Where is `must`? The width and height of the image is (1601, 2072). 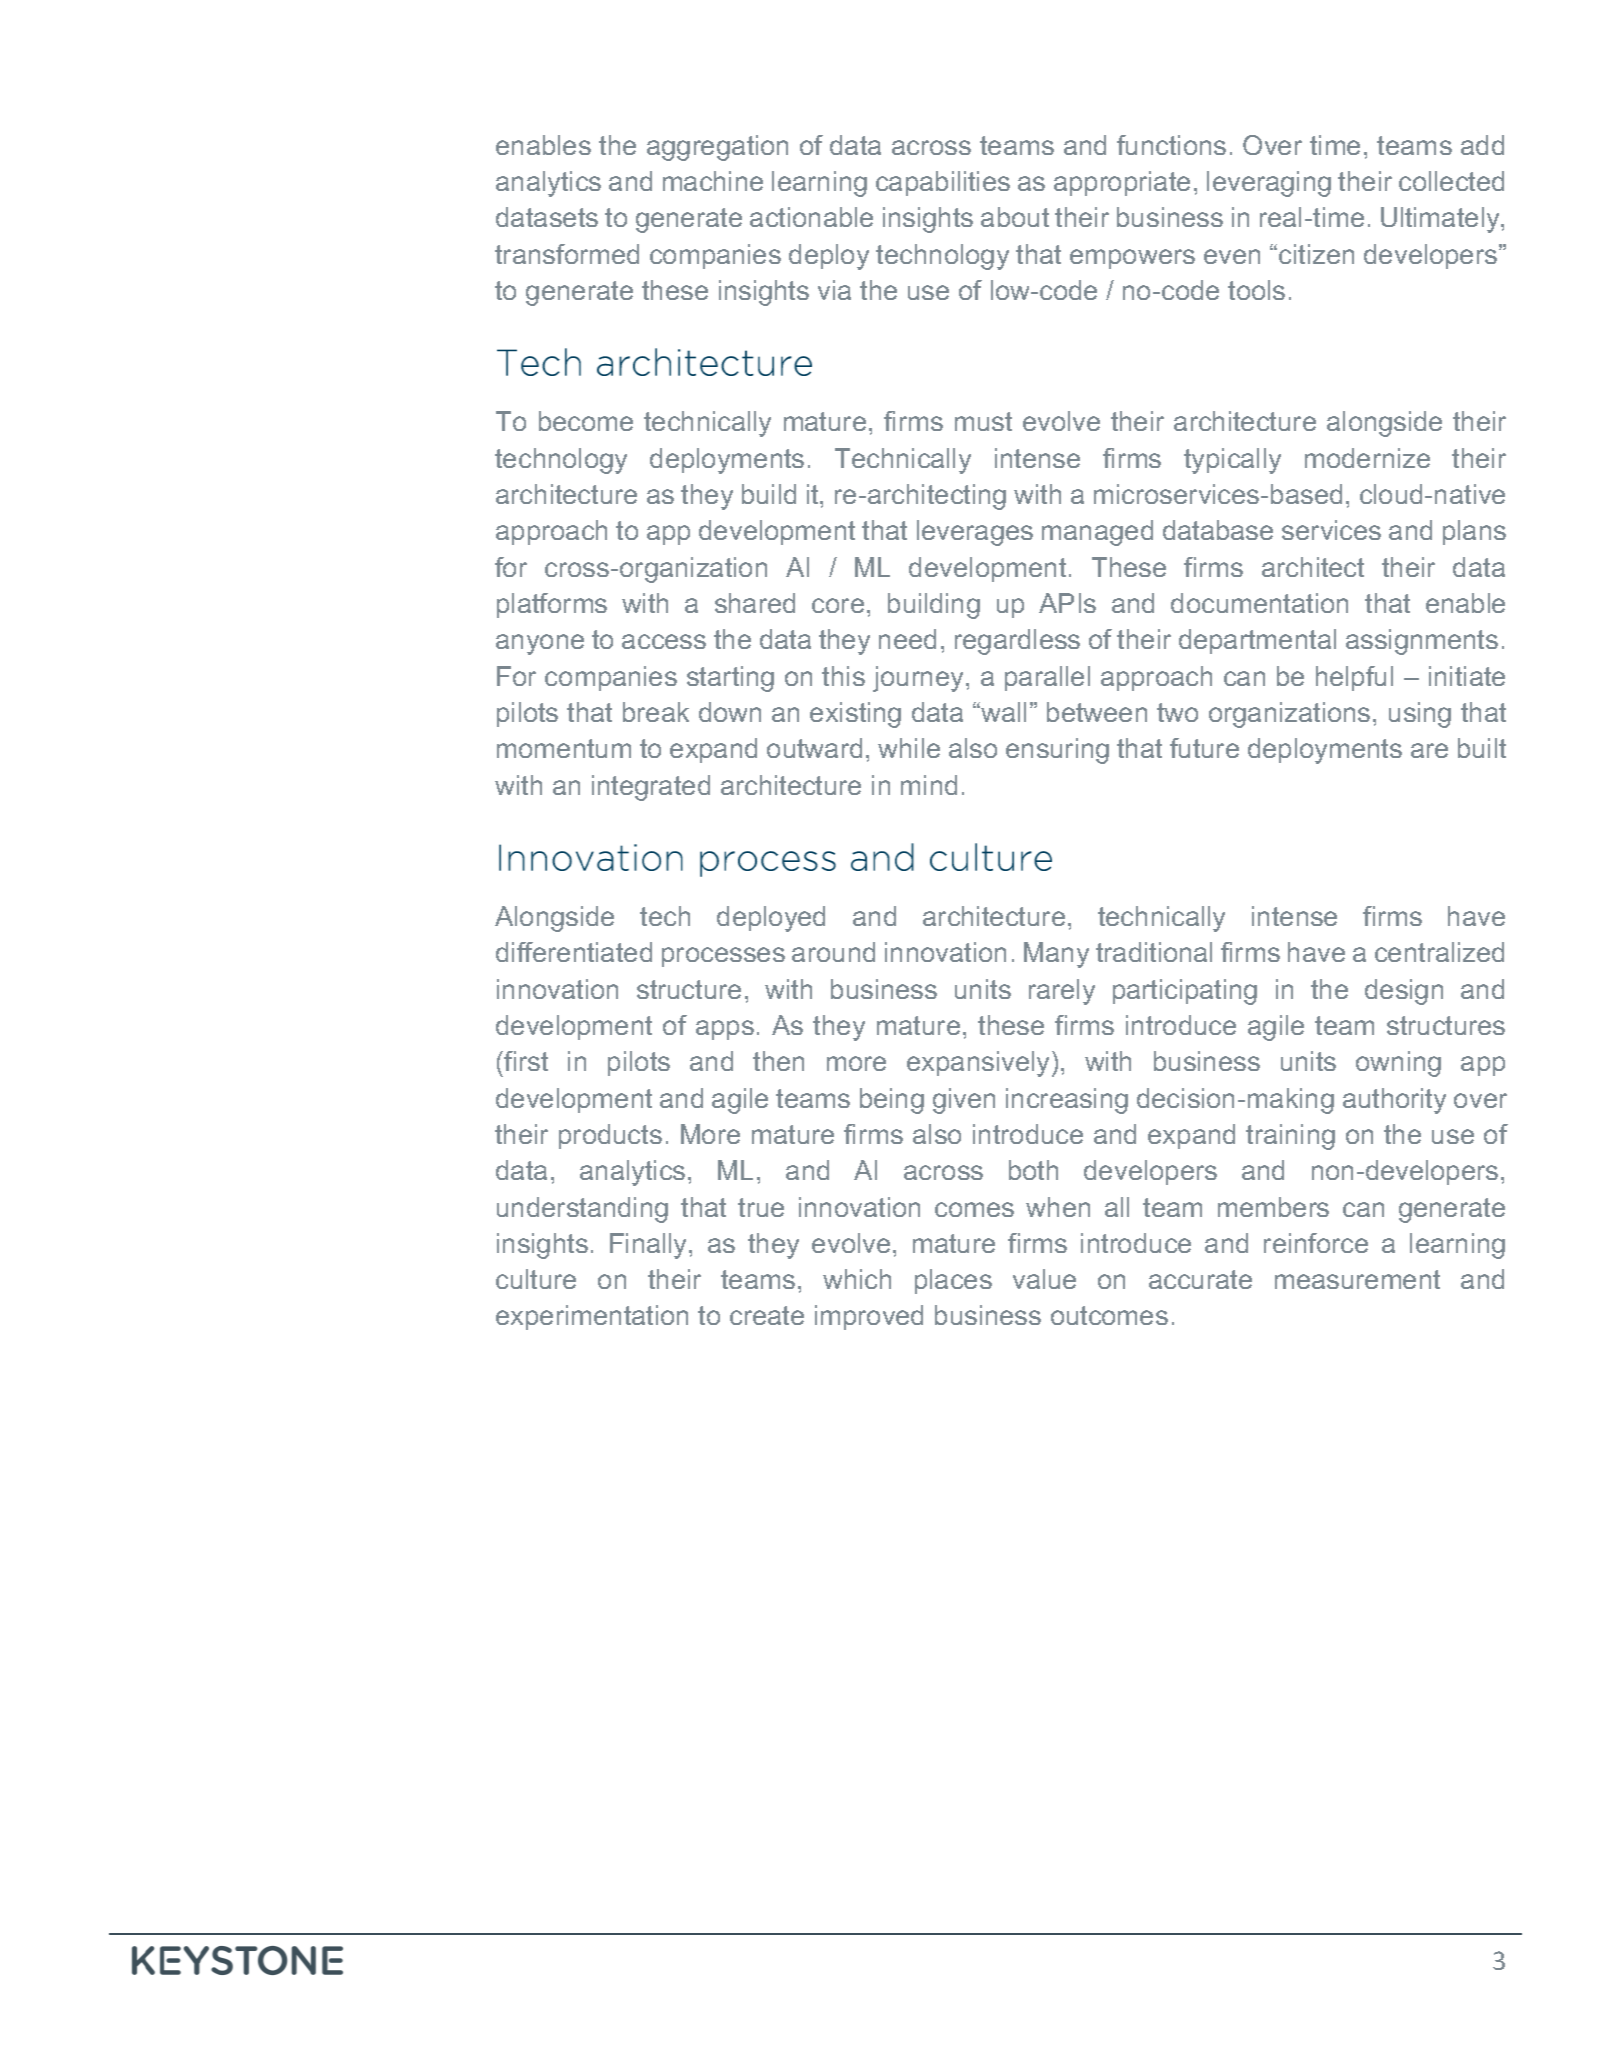
must is located at coordinates (983, 421).
